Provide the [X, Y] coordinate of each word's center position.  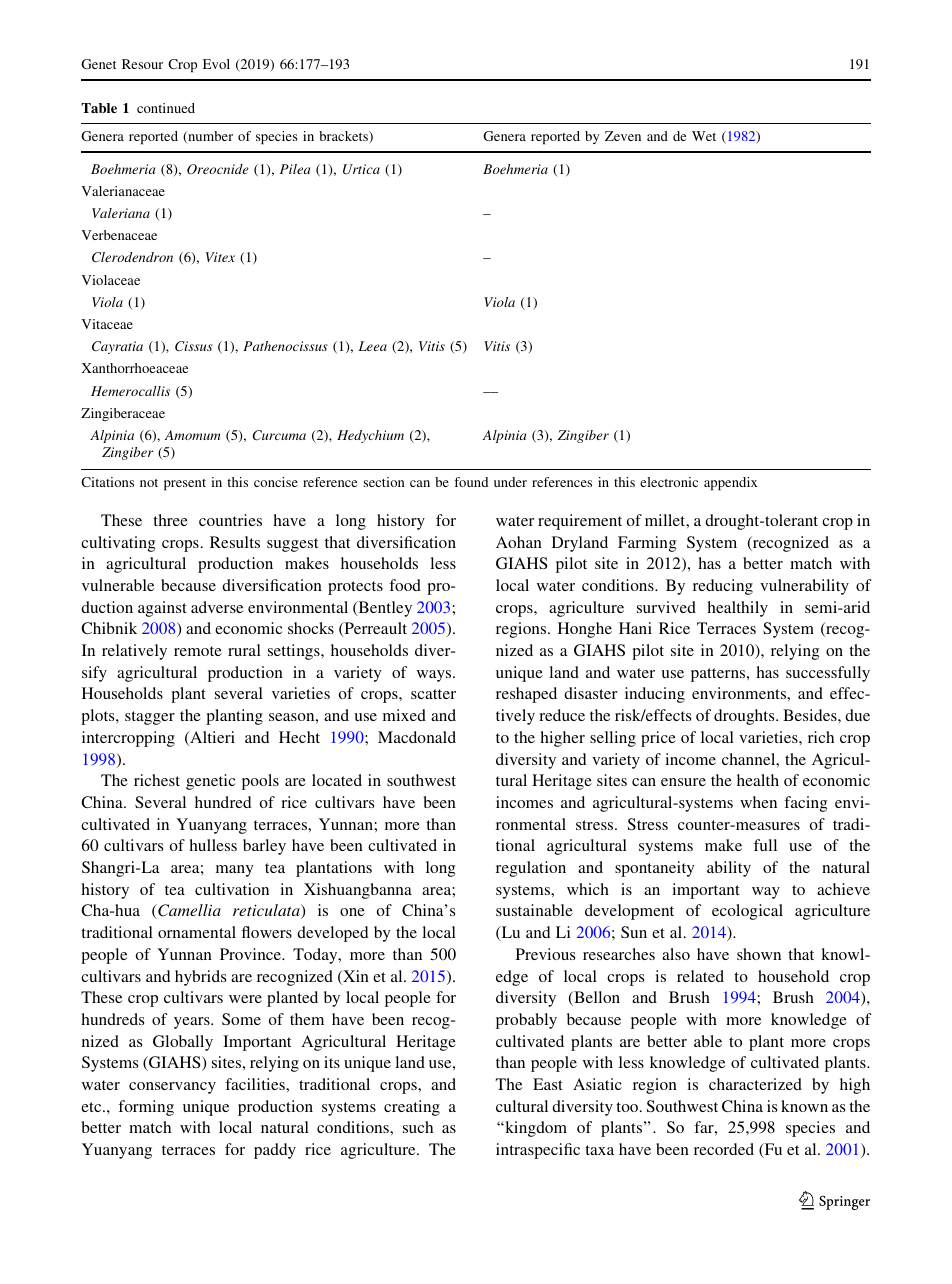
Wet [704, 136]
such [418, 1127]
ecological [747, 912]
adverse [217, 607]
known [804, 1106]
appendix [730, 483]
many [234, 871]
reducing [723, 587]
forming [146, 1108]
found [471, 482]
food [405, 585]
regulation [531, 869]
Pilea [295, 169]
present [185, 484]
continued [166, 108]
